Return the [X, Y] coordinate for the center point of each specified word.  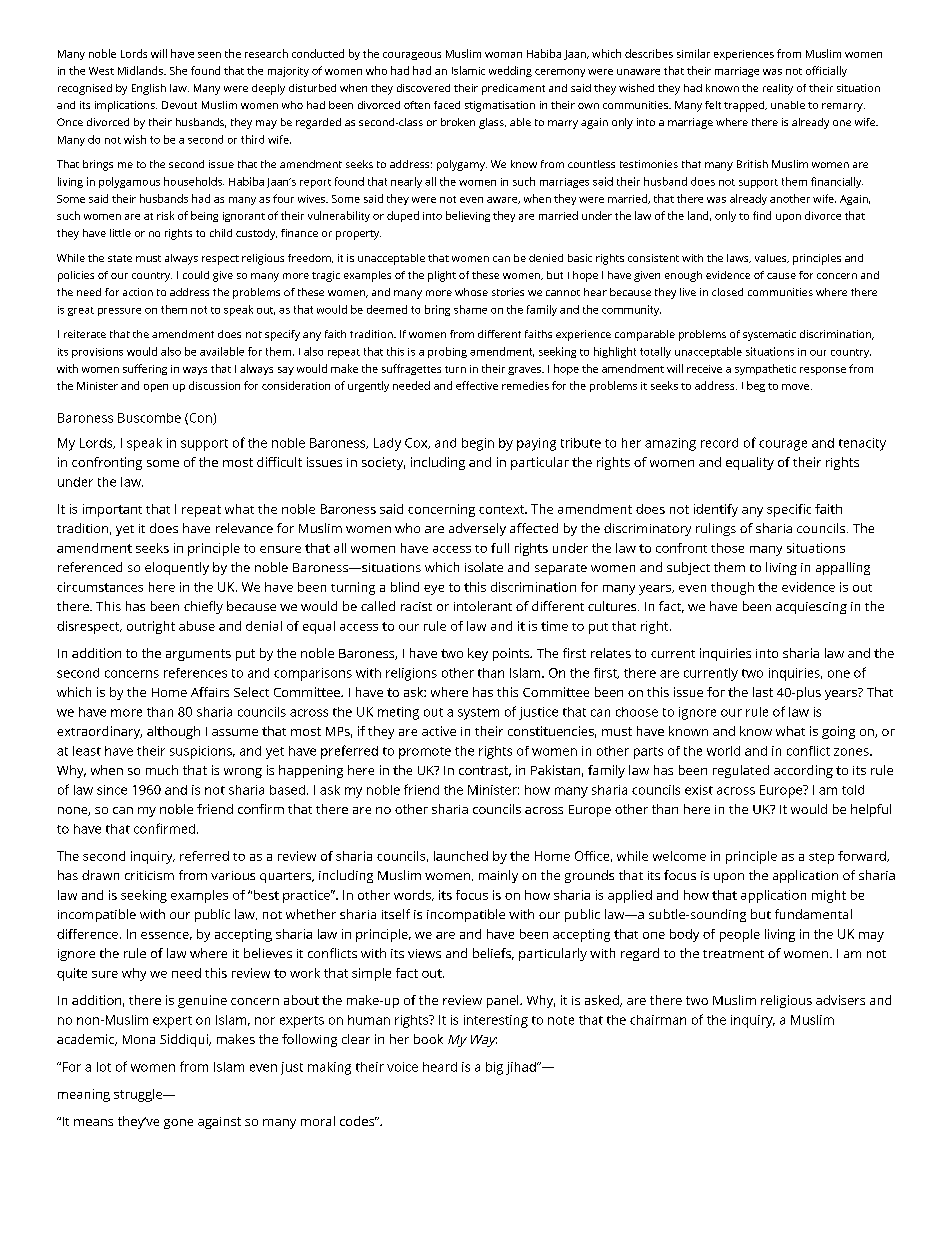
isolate [484, 567]
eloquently [177, 568]
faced [447, 105]
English [149, 89]
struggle [139, 1095]
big [494, 1068]
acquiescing [811, 608]
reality [778, 89]
